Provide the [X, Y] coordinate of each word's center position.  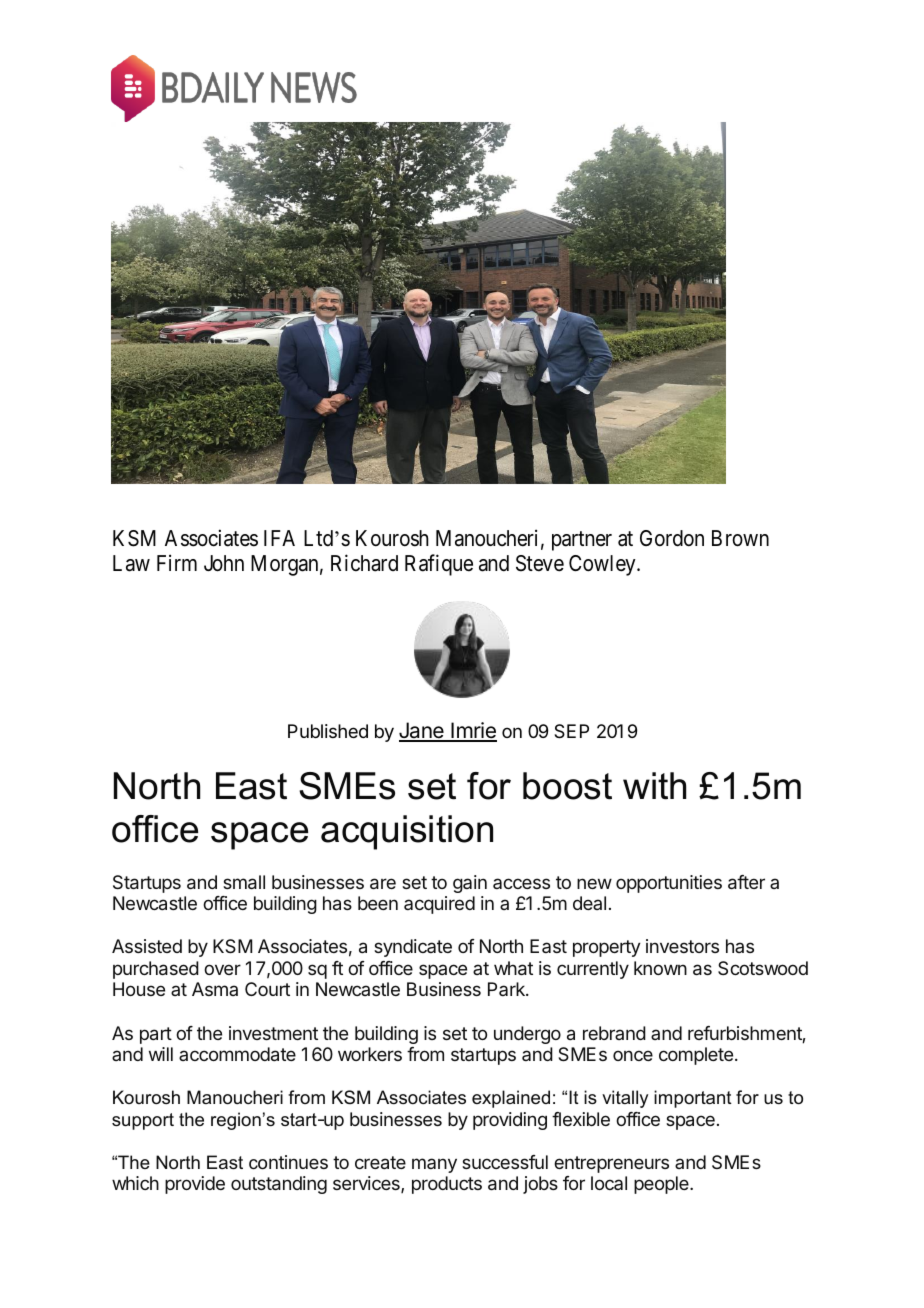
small [244, 882]
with [654, 786]
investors [682, 946]
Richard [364, 563]
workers [370, 1054]
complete [696, 1056]
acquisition [407, 832]
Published [328, 731]
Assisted [147, 946]
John [224, 563]
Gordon [672, 538]
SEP [571, 731]
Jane [422, 731]
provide [195, 1185]
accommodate [237, 1054]
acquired [439, 905]
